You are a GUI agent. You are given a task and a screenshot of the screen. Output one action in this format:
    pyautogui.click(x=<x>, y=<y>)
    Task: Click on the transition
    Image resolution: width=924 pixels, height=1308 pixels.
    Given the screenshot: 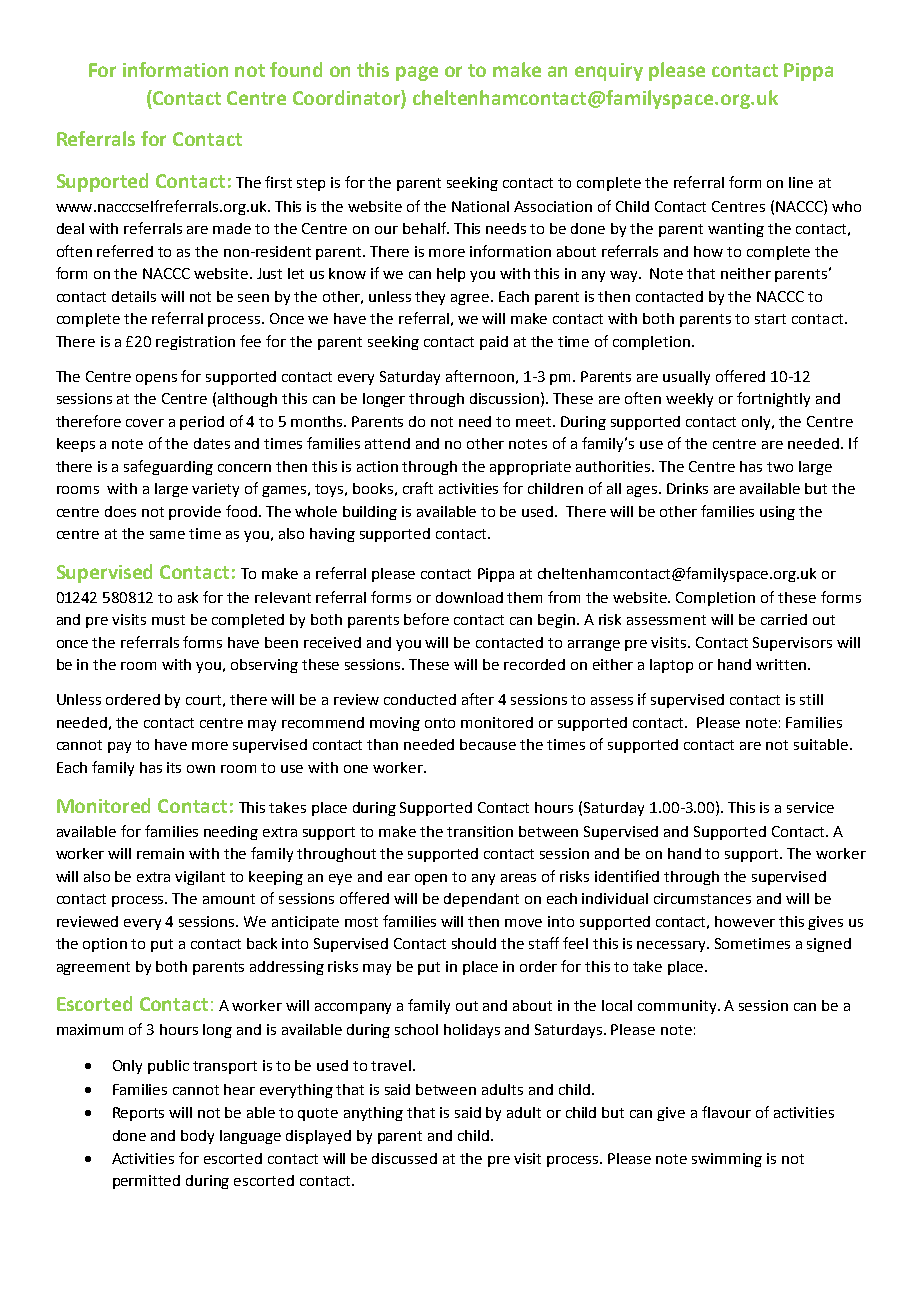 What is the action you would take?
    pyautogui.click(x=480, y=831)
